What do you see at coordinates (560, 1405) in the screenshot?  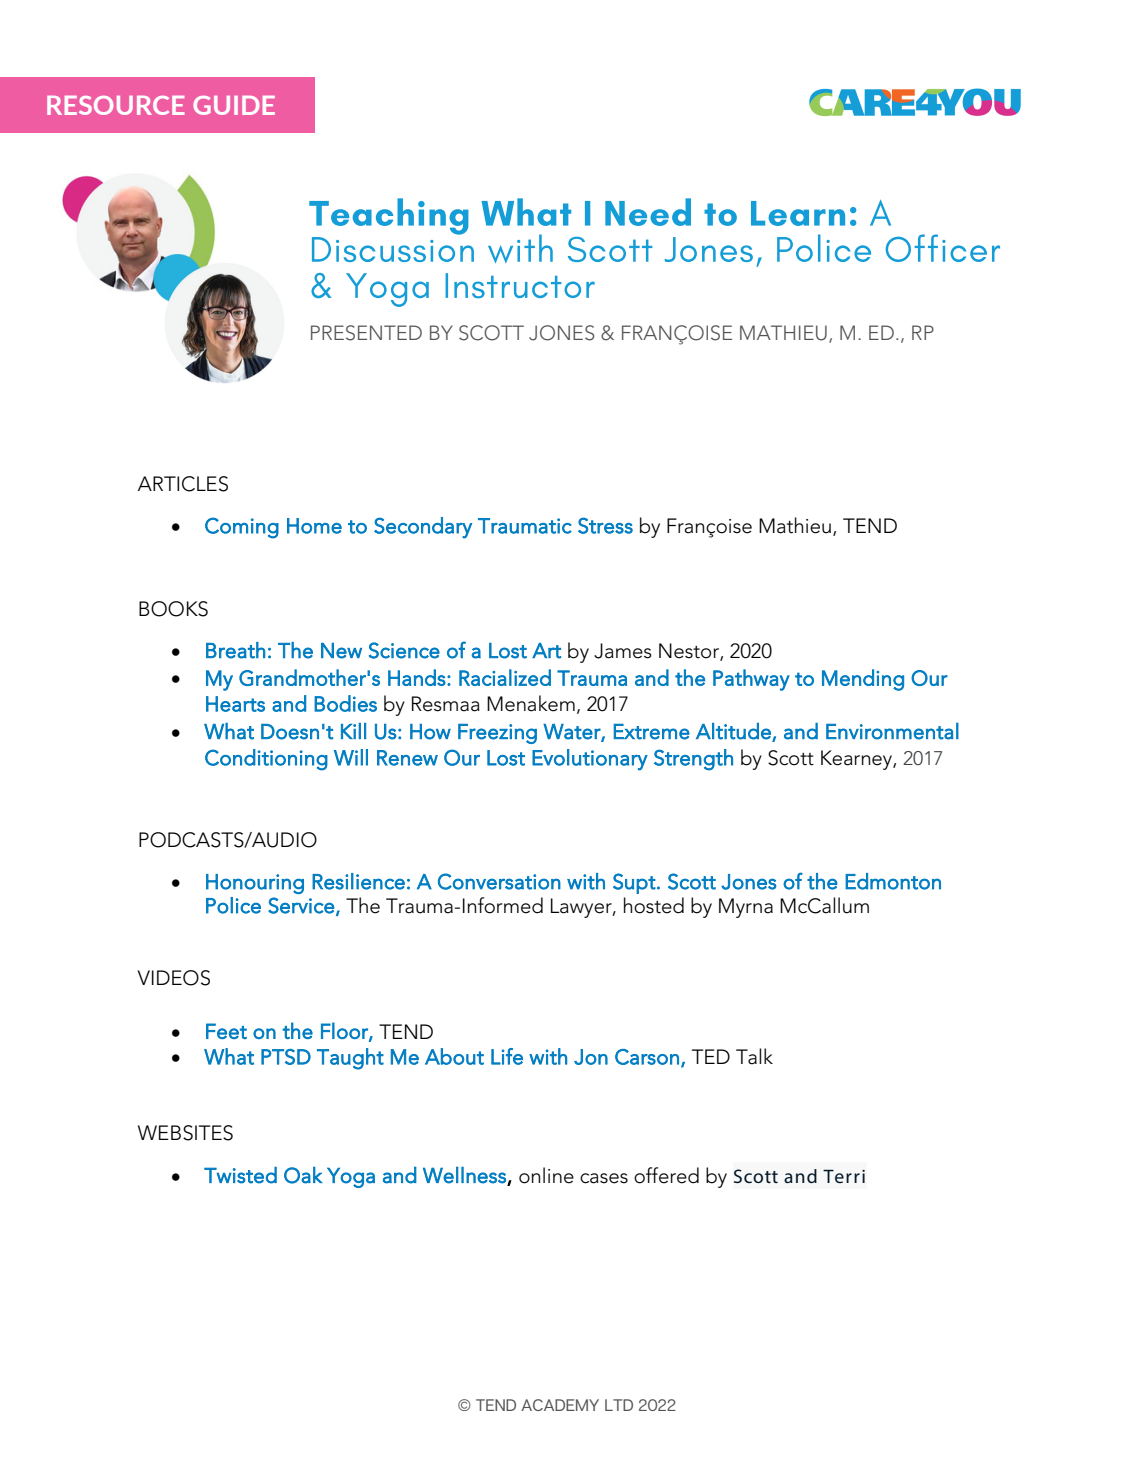 I see `ACADEMY` at bounding box center [560, 1405].
